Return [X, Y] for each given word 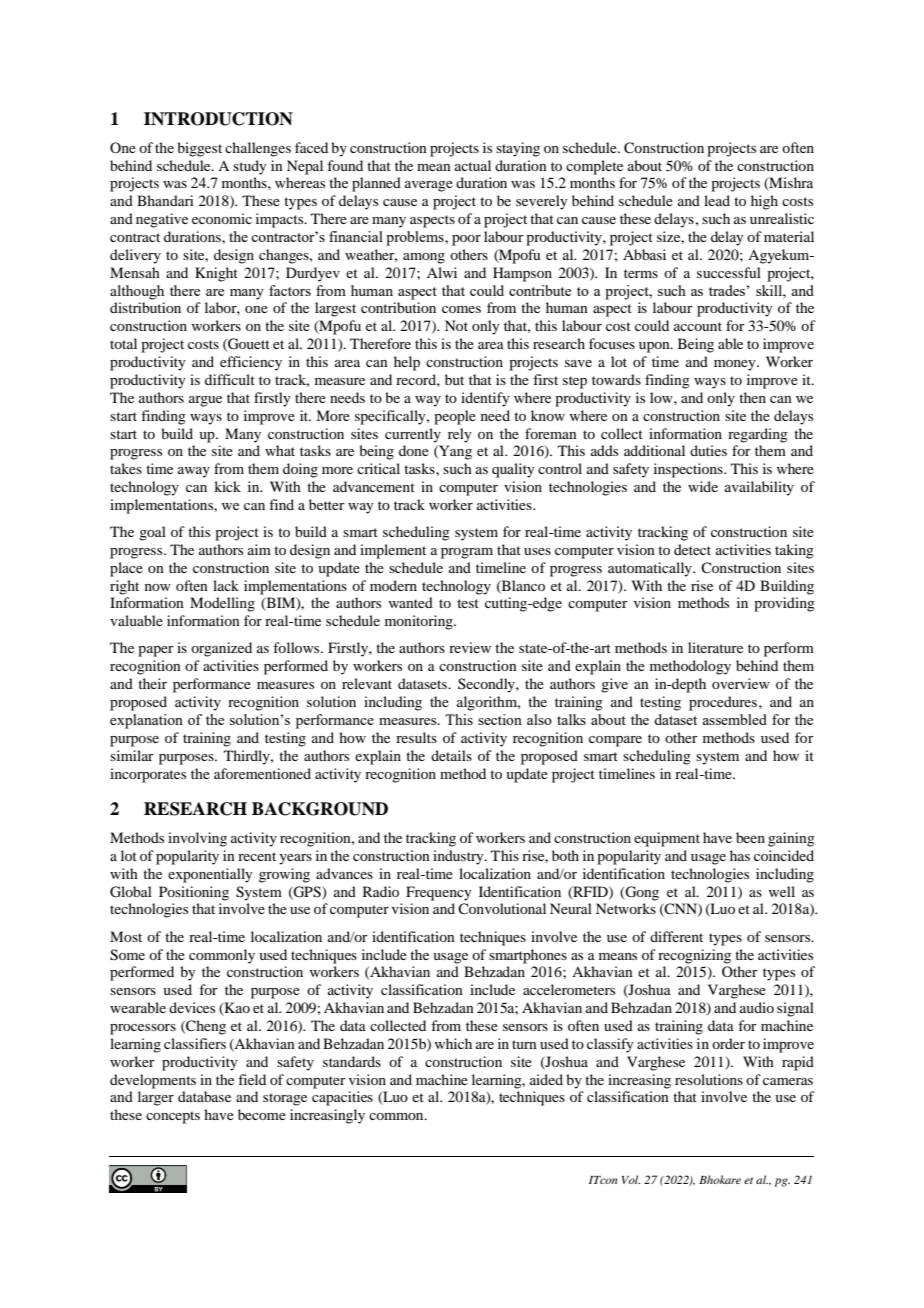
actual [473, 165]
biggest [199, 149]
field [252, 1079]
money [736, 365]
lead [717, 200]
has [740, 855]
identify [485, 399]
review [470, 647]
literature [715, 647]
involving [197, 839]
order [728, 1043]
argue [205, 401]
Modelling [222, 604]
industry [459, 857]
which [453, 1043]
